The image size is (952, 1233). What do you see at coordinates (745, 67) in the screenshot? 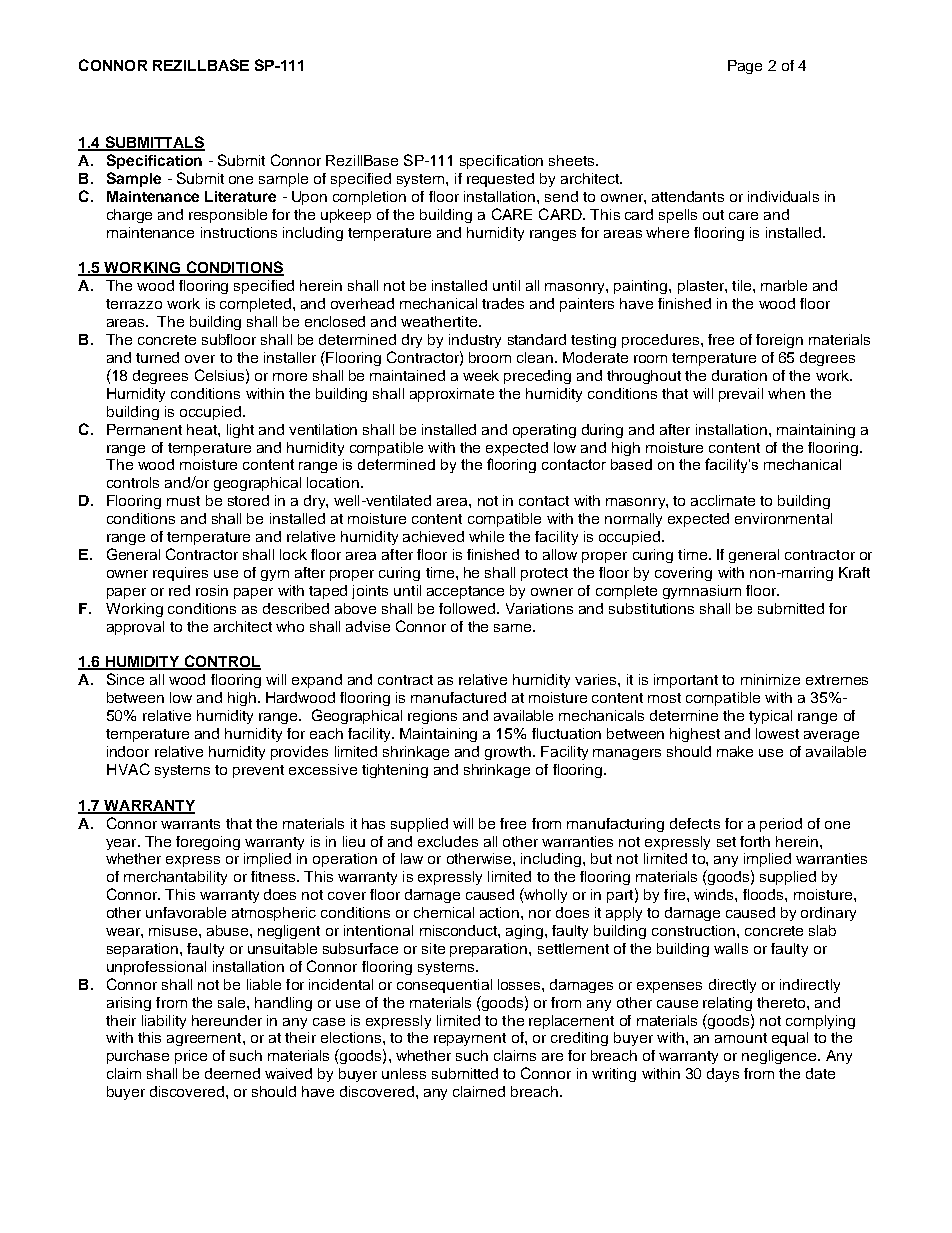
I see `Page` at bounding box center [745, 67].
